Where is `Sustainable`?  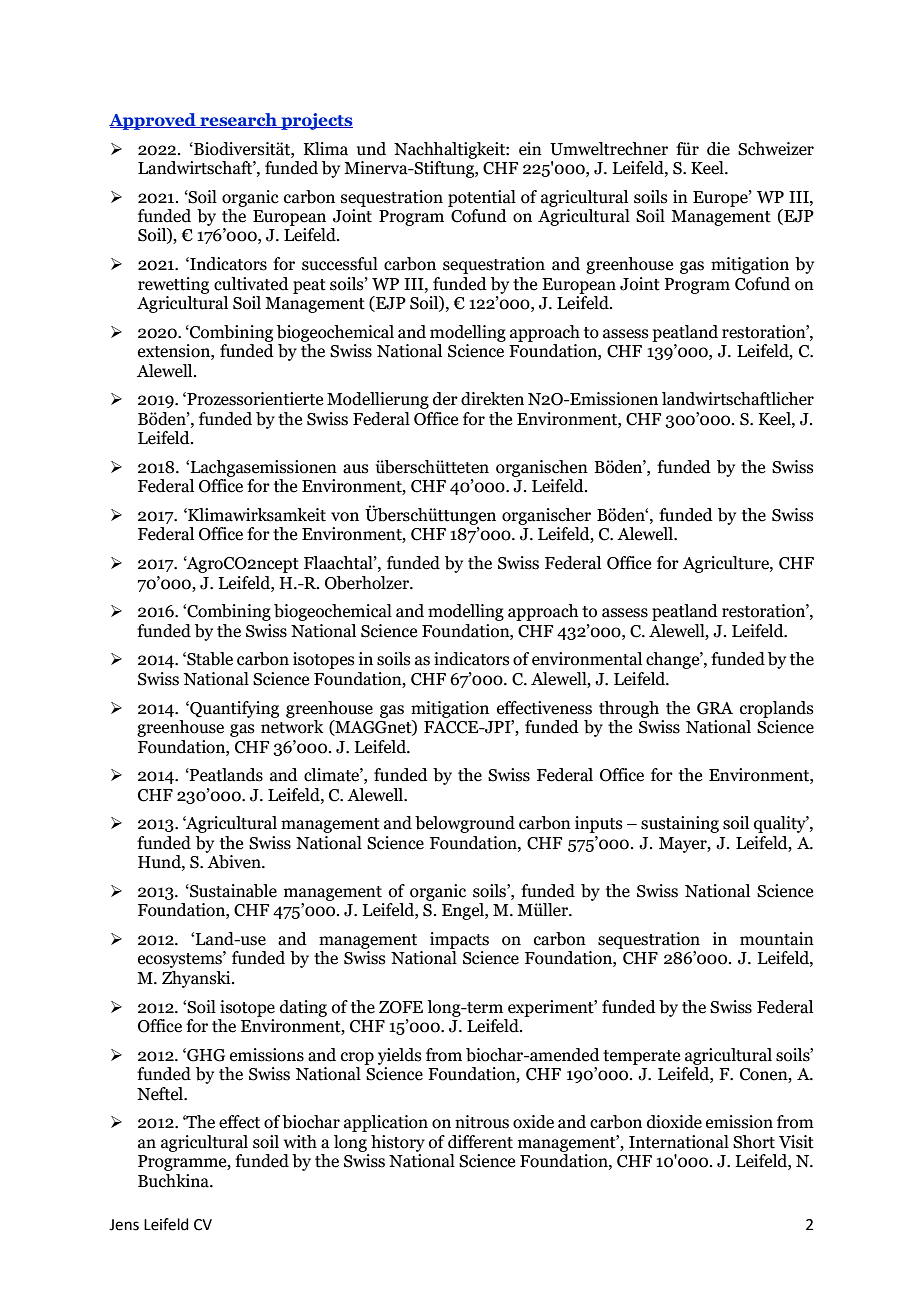
Sustainable is located at coordinates (232, 891).
